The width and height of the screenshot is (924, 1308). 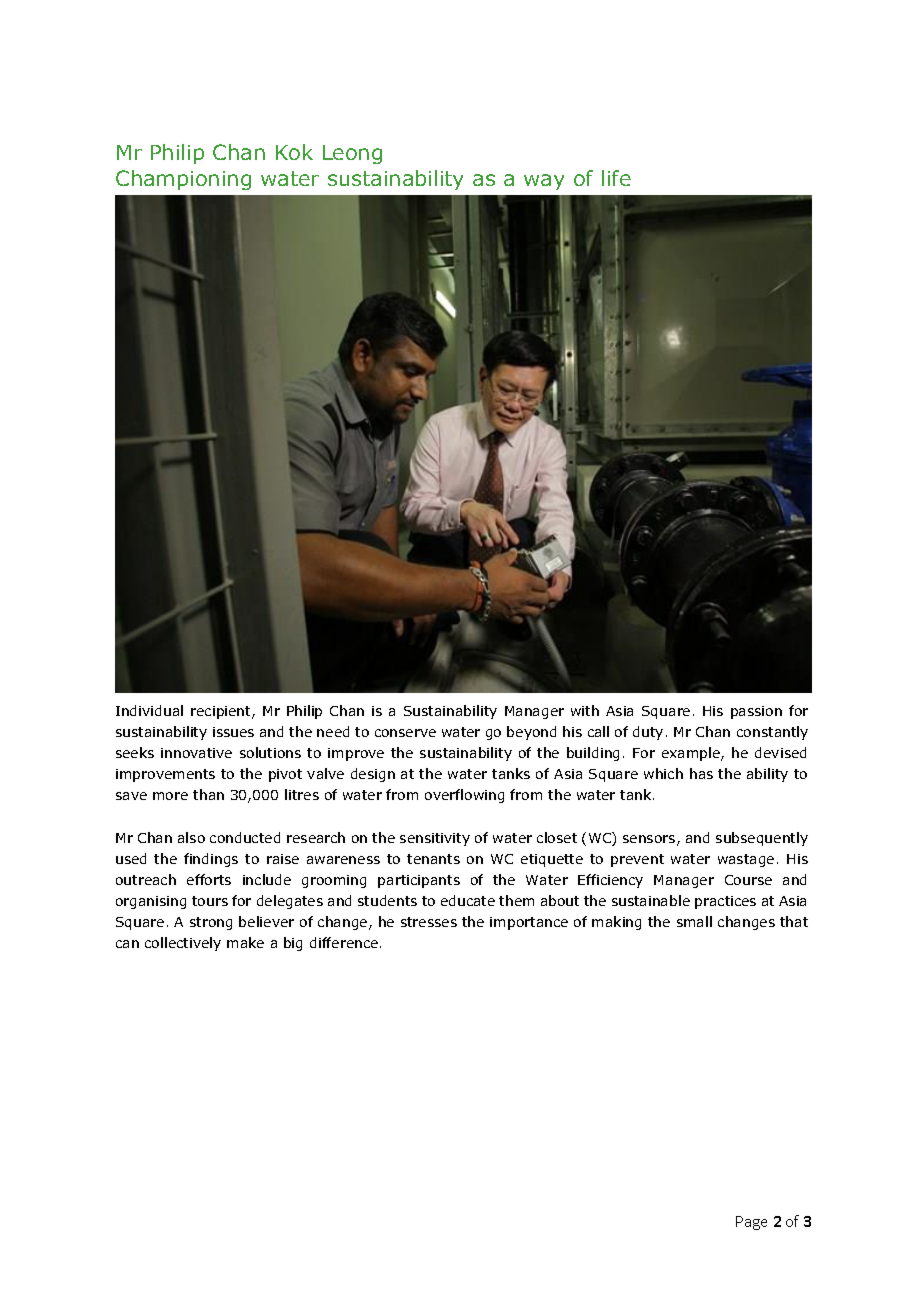 I want to click on Page, so click(x=751, y=1223).
